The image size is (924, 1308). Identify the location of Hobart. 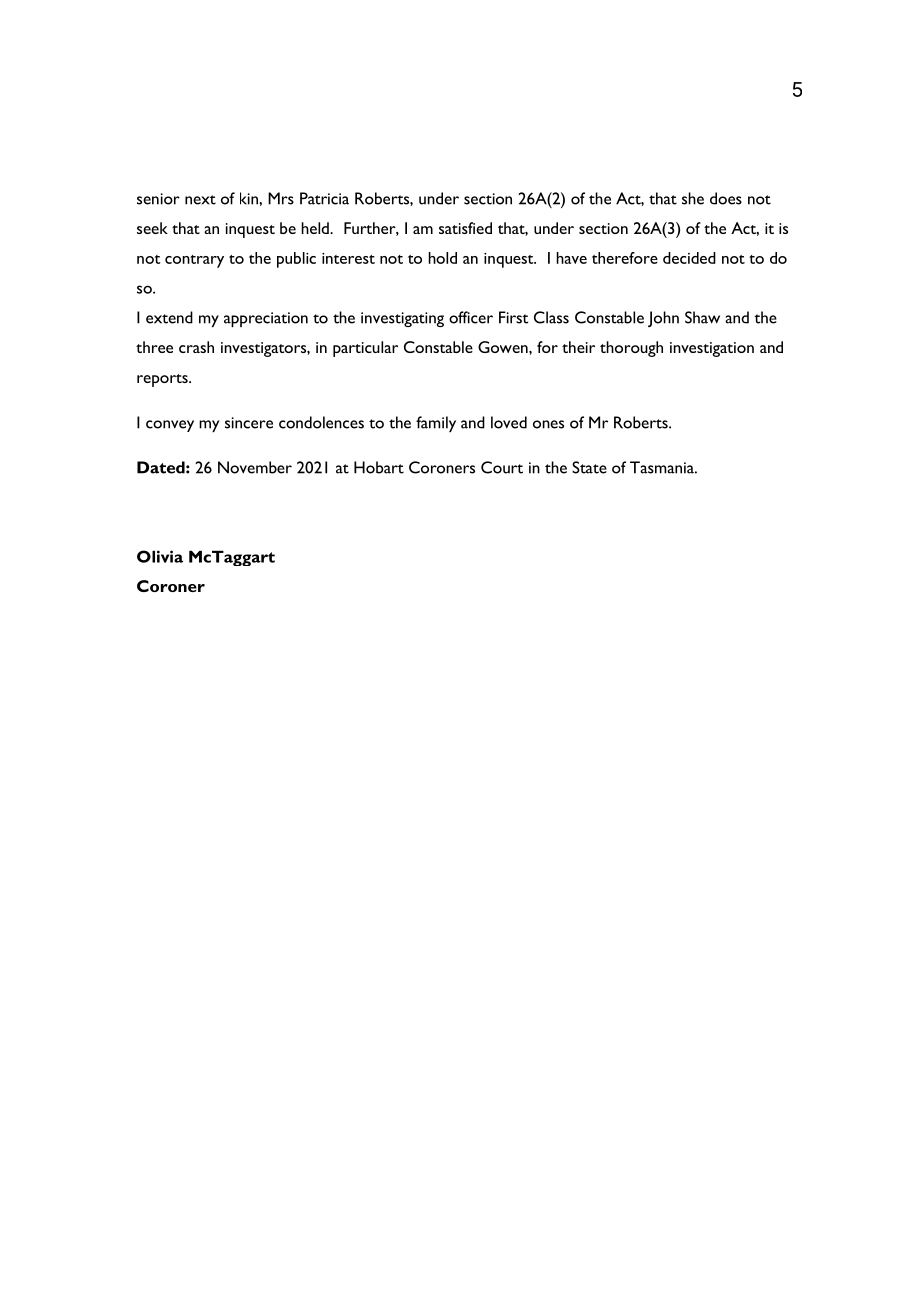
(379, 467).
